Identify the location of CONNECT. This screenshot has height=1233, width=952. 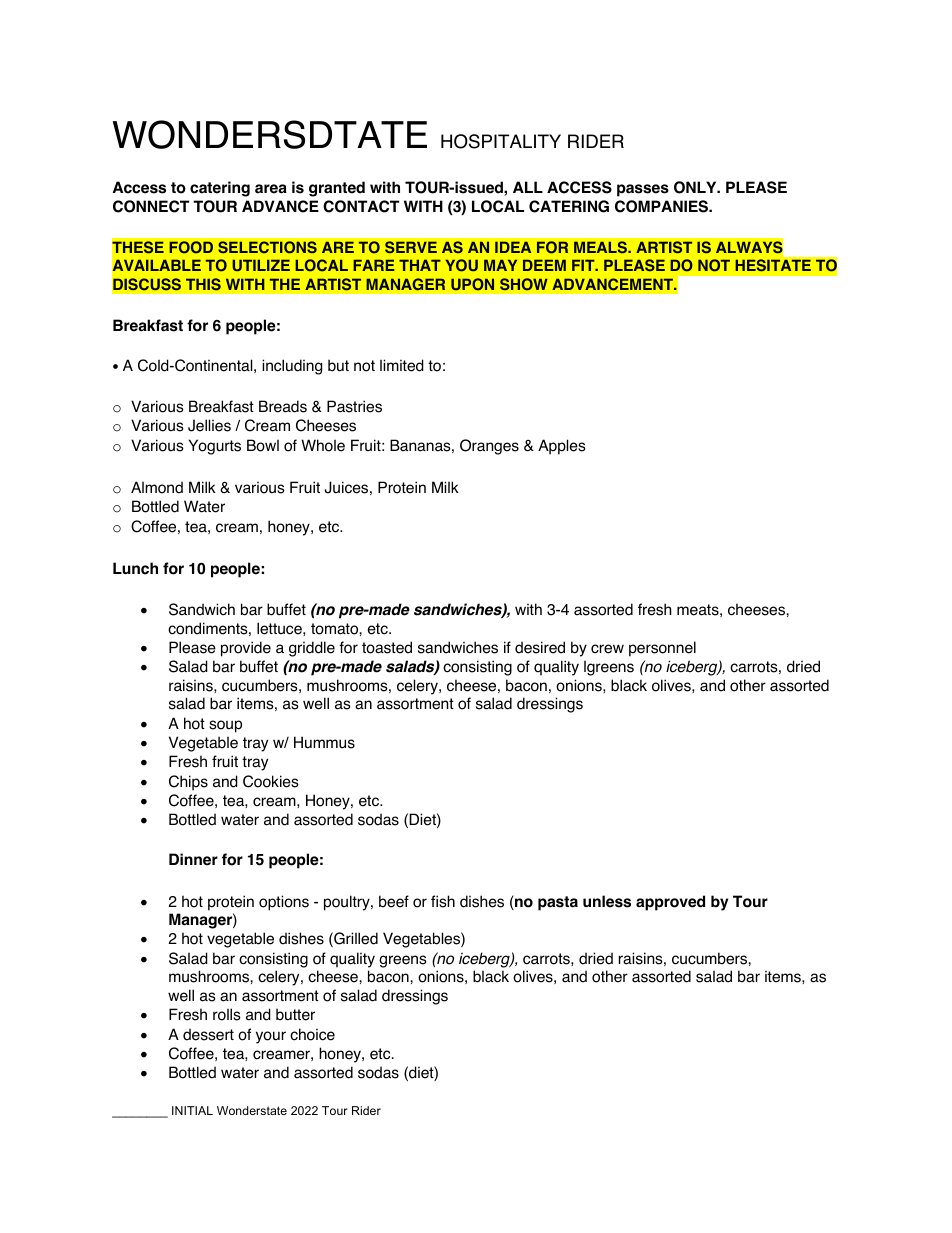
(151, 206).
